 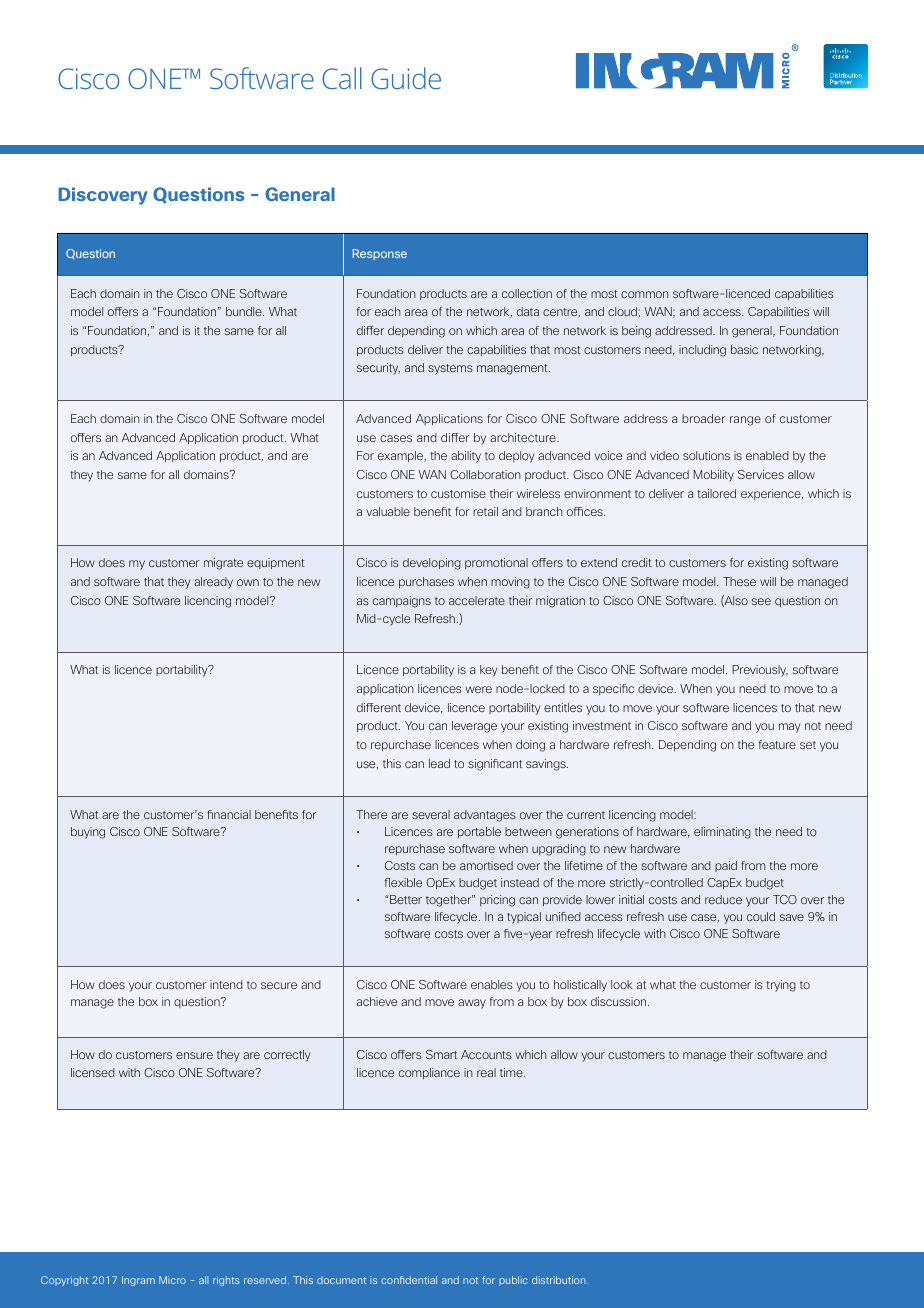 What do you see at coordinates (726, 866) in the screenshot?
I see `paid` at bounding box center [726, 866].
